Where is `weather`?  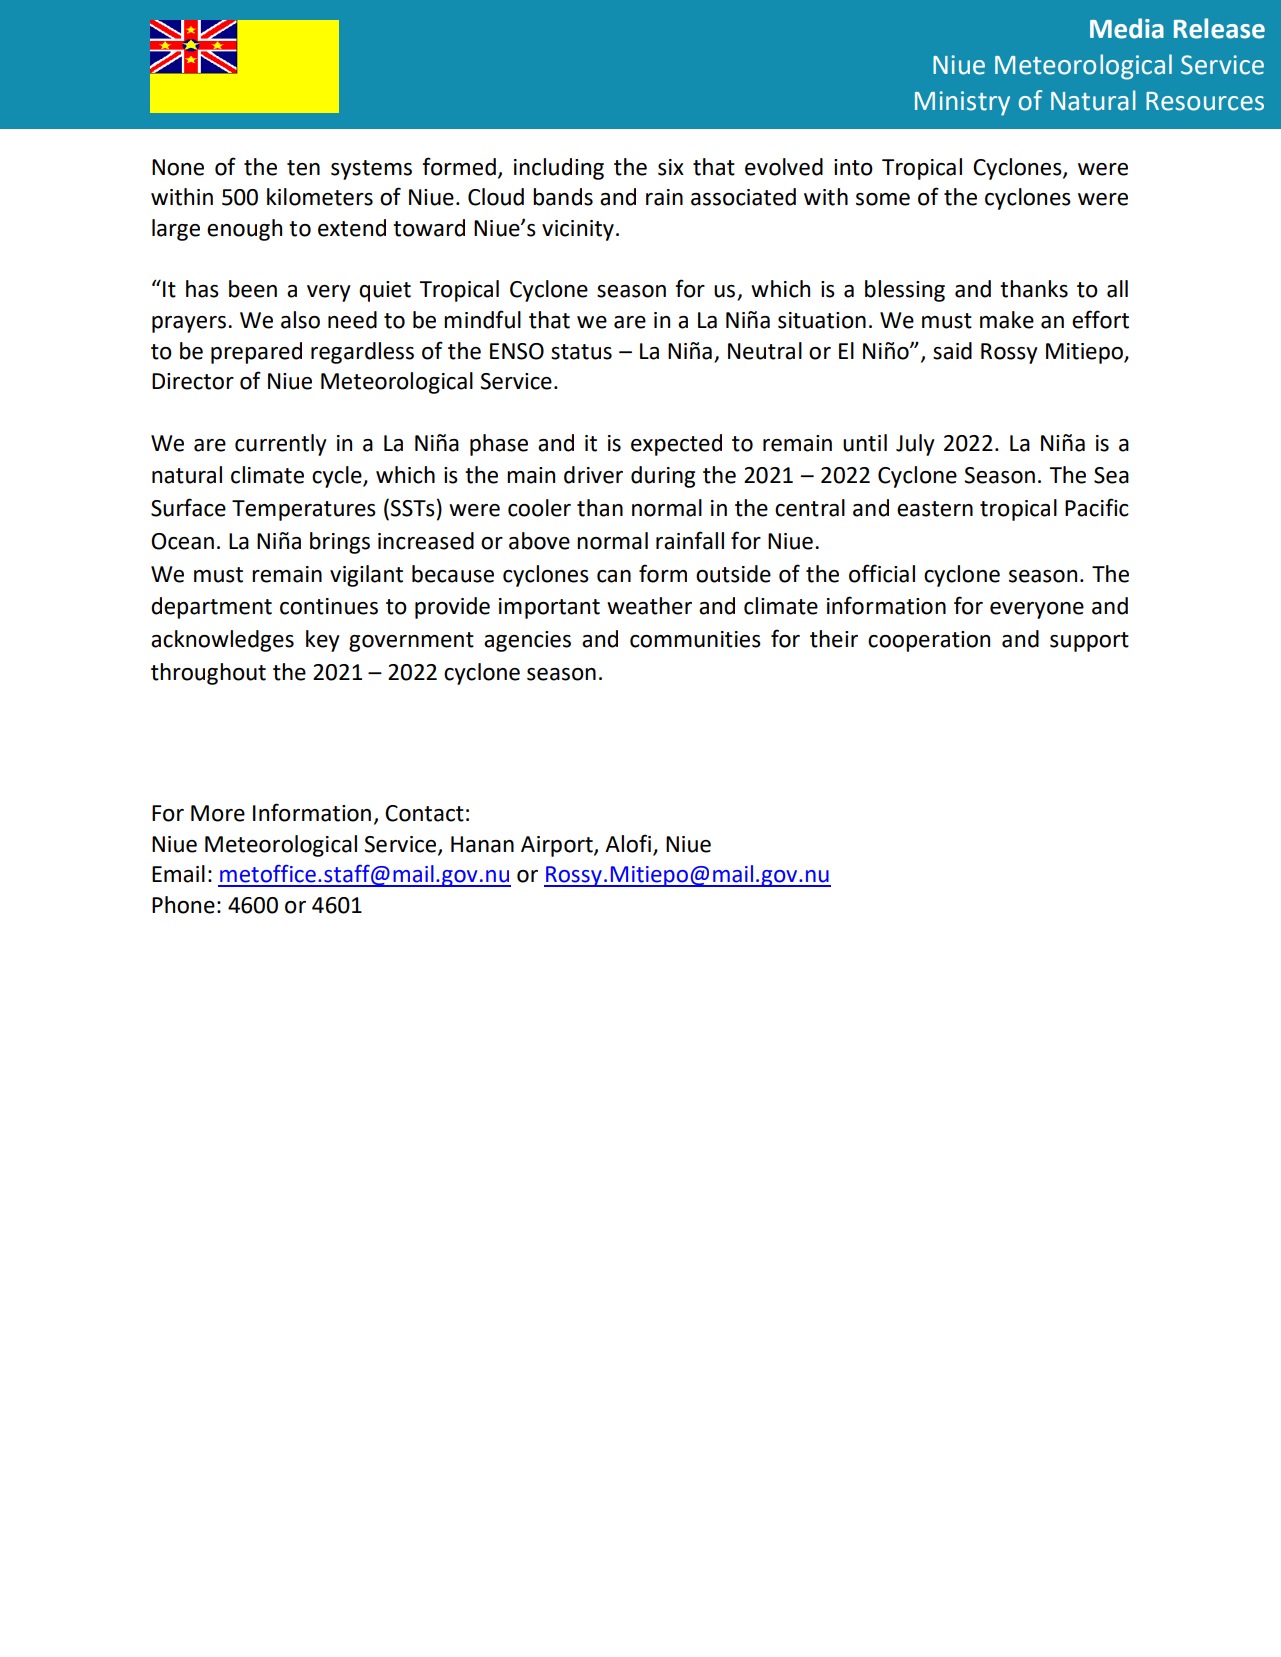 weather is located at coordinates (649, 606).
